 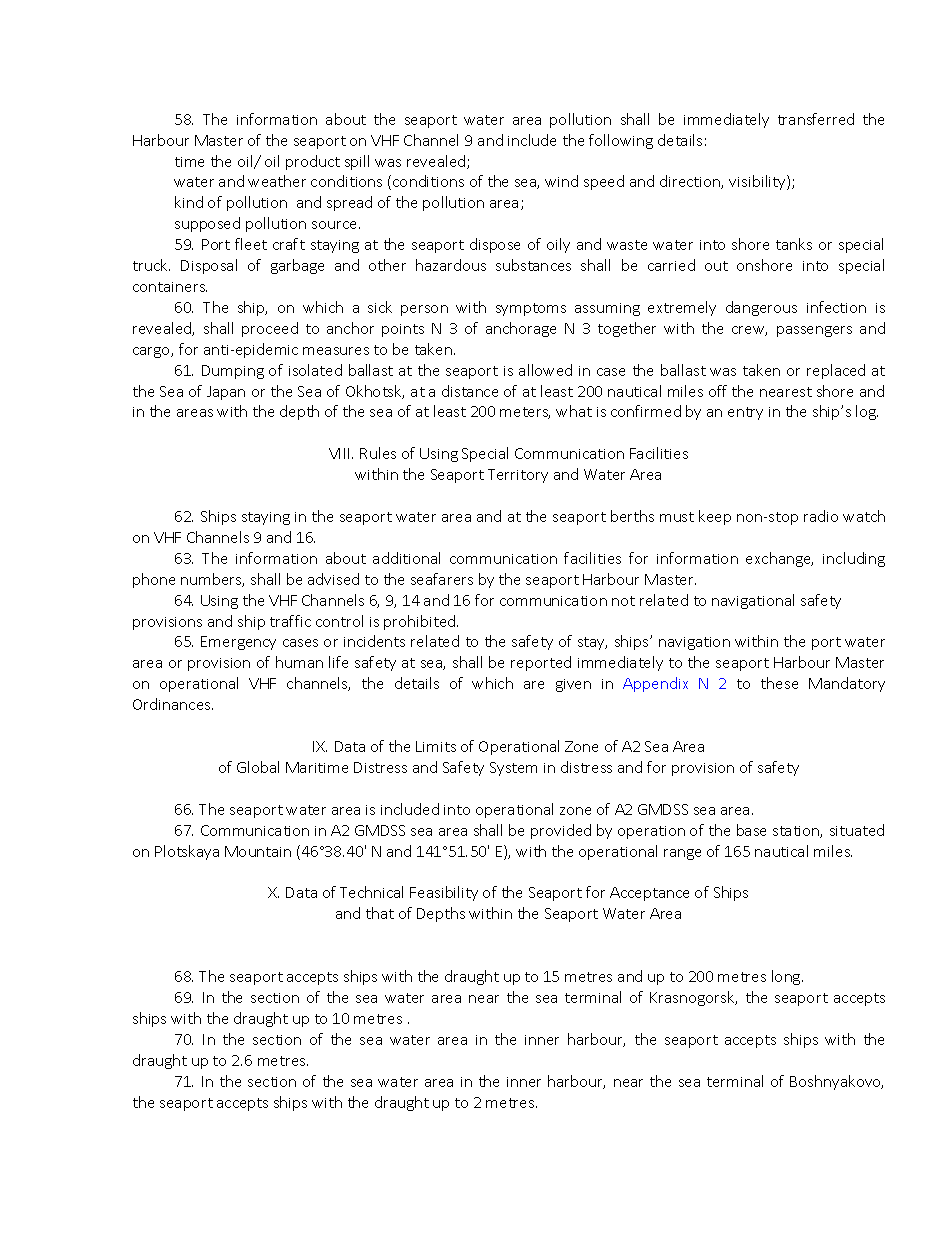 What do you see at coordinates (258, 767) in the page?
I see `Global` at bounding box center [258, 767].
